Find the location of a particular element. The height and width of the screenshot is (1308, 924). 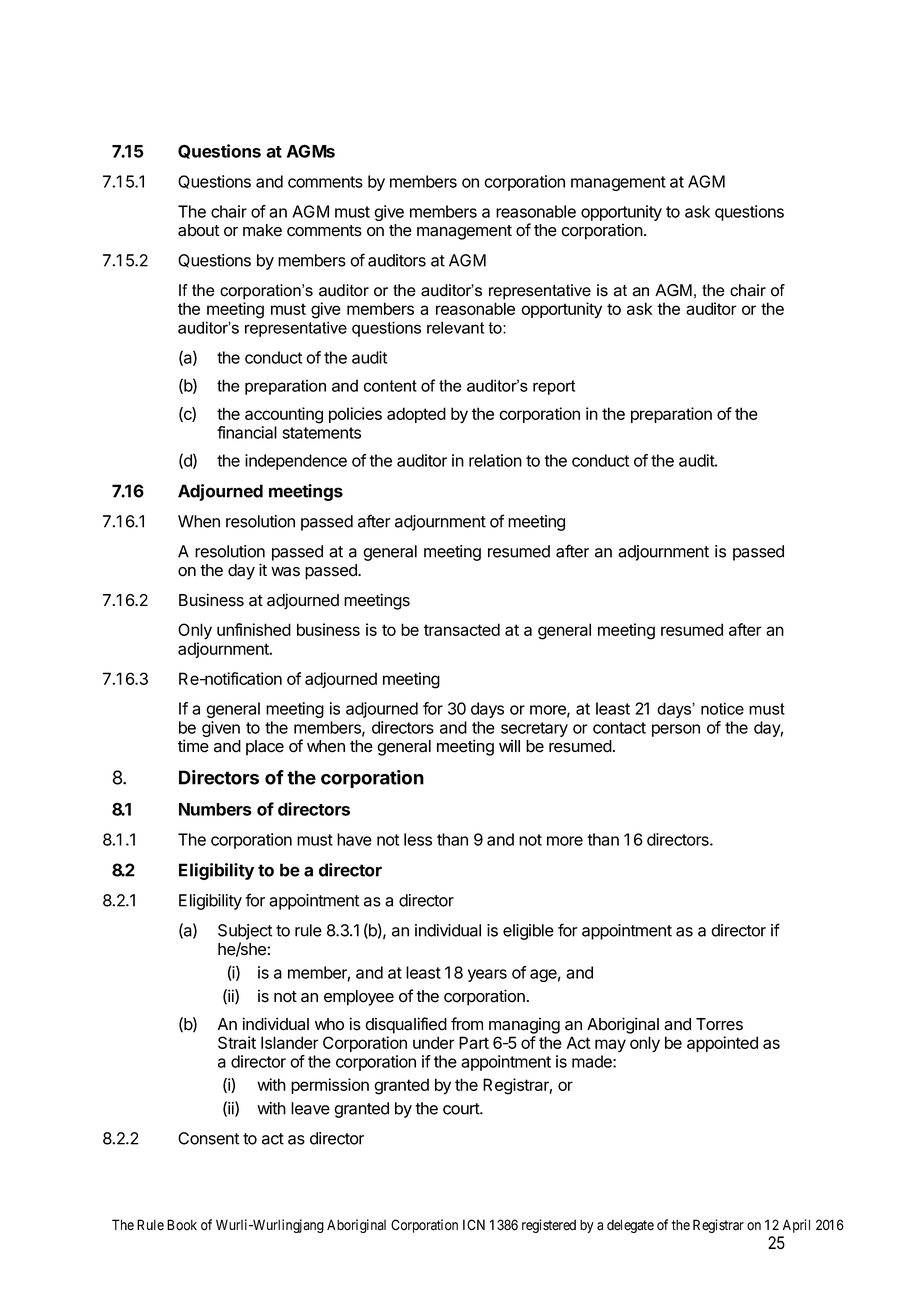

place is located at coordinates (265, 748).
